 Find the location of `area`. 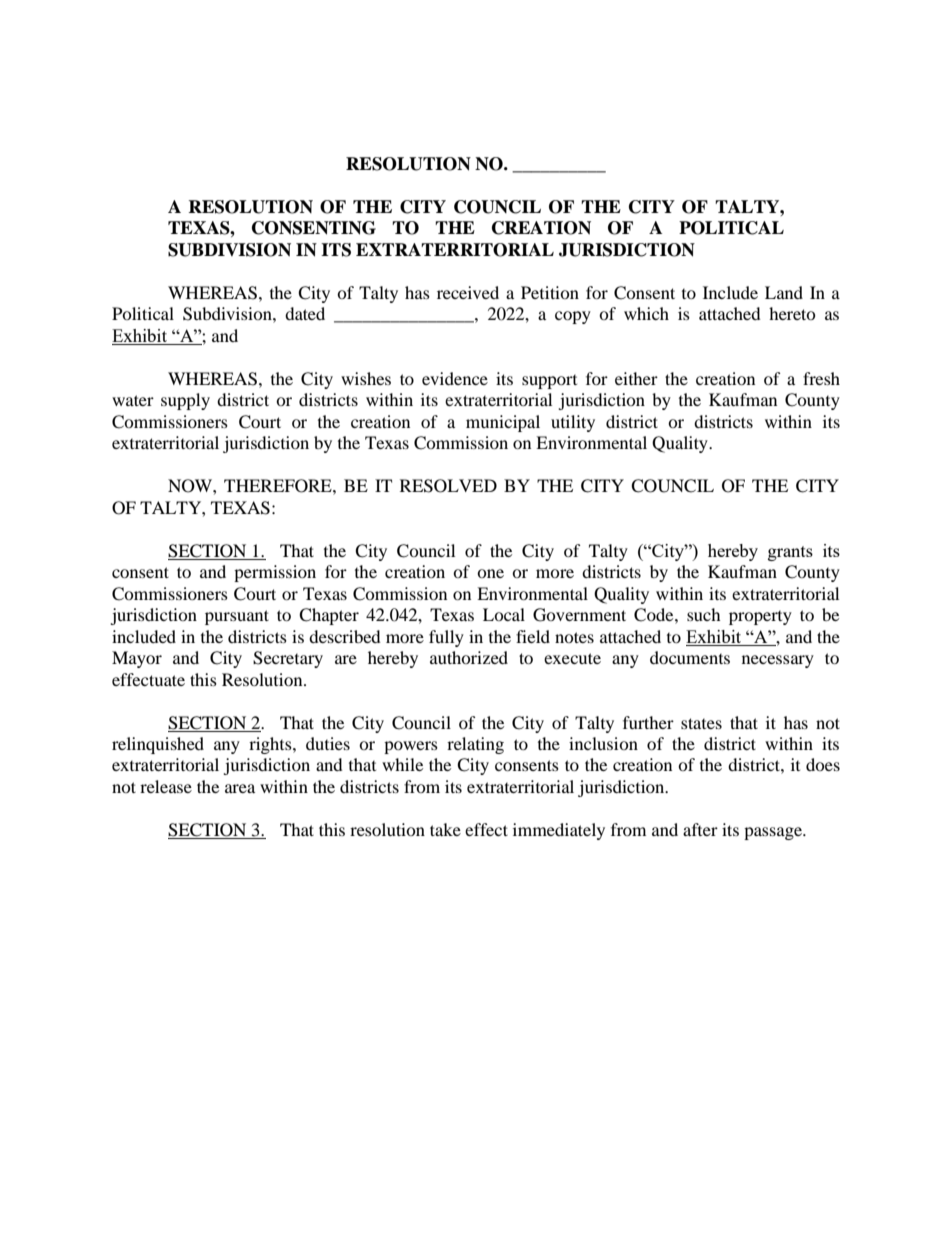

area is located at coordinates (240, 788).
